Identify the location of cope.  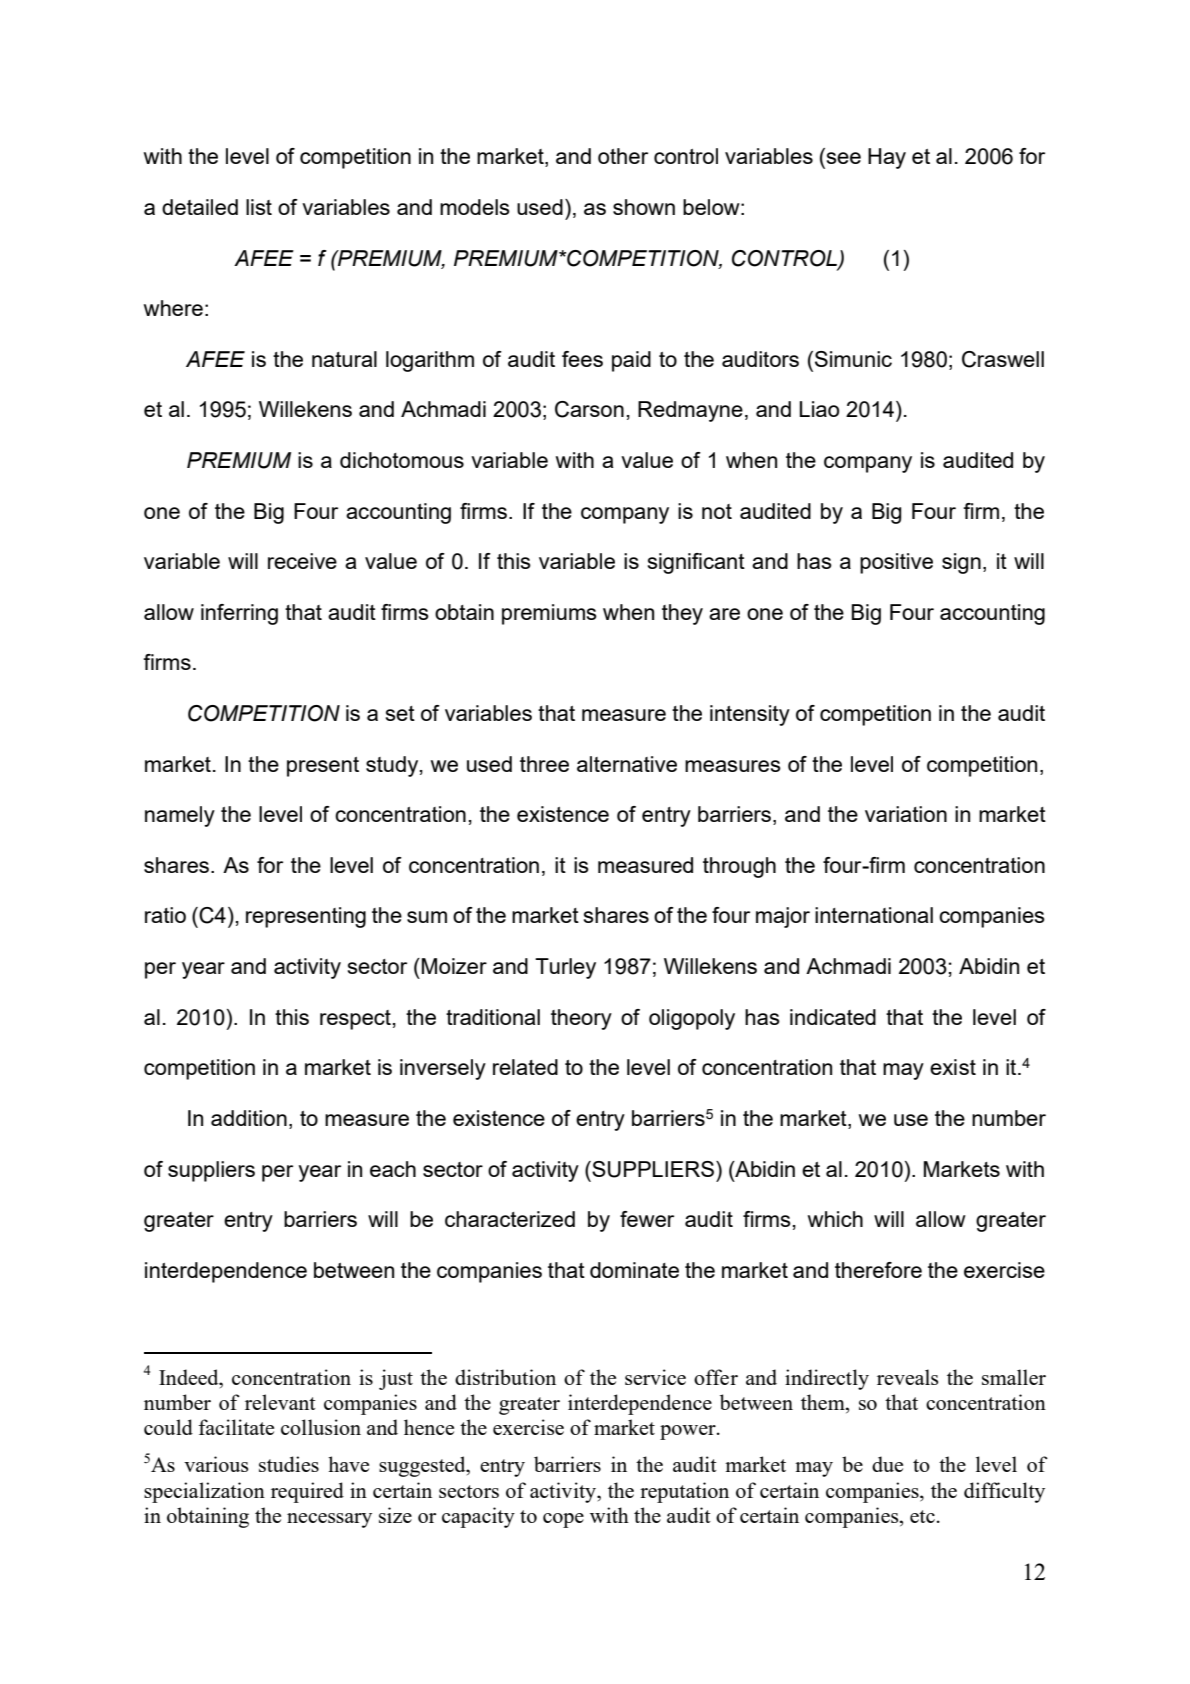
(563, 1520).
